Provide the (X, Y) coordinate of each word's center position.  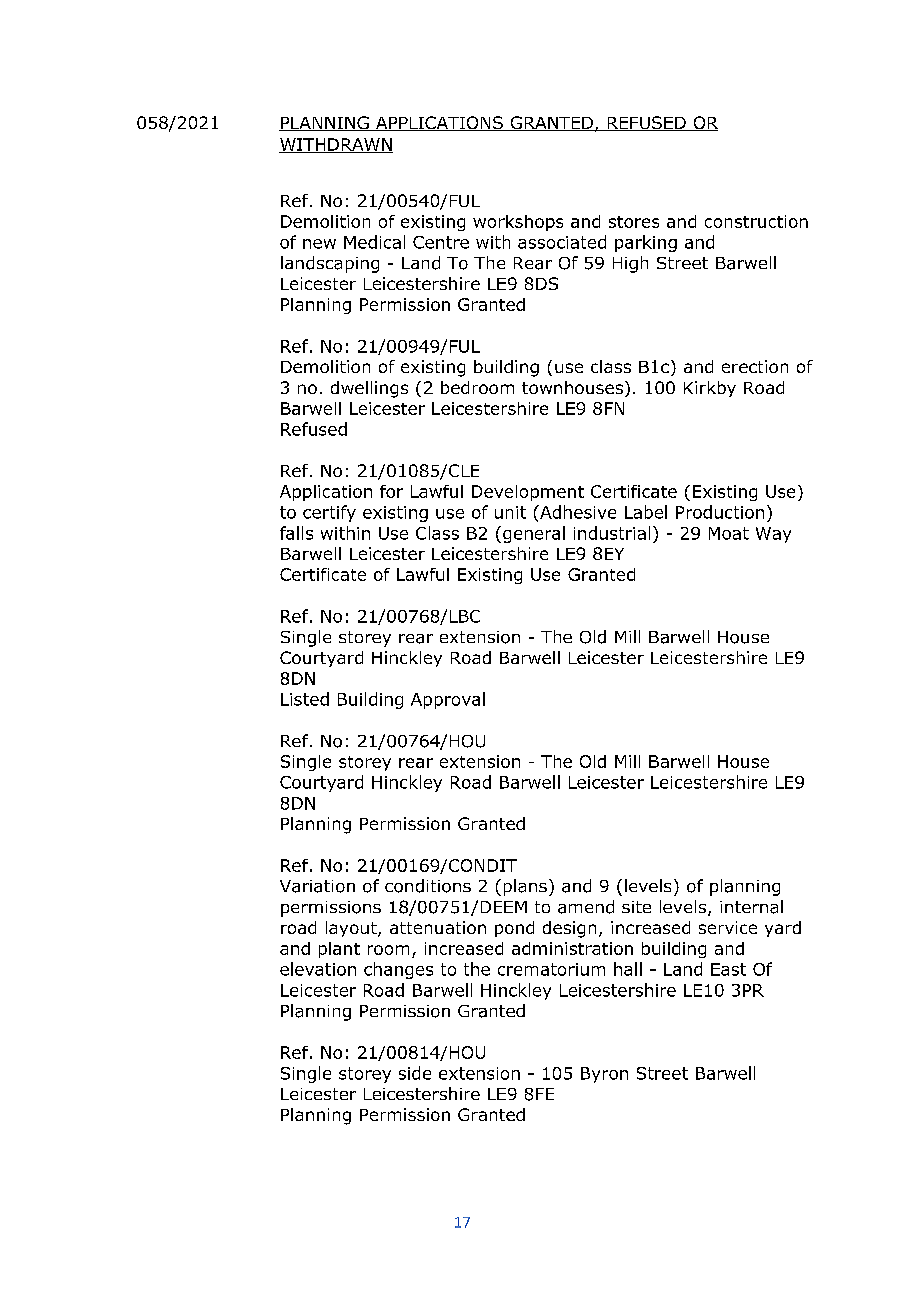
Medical (374, 242)
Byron (604, 1075)
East (728, 969)
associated (562, 242)
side (415, 1073)
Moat (729, 533)
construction (756, 221)
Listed (305, 699)
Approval (448, 700)
